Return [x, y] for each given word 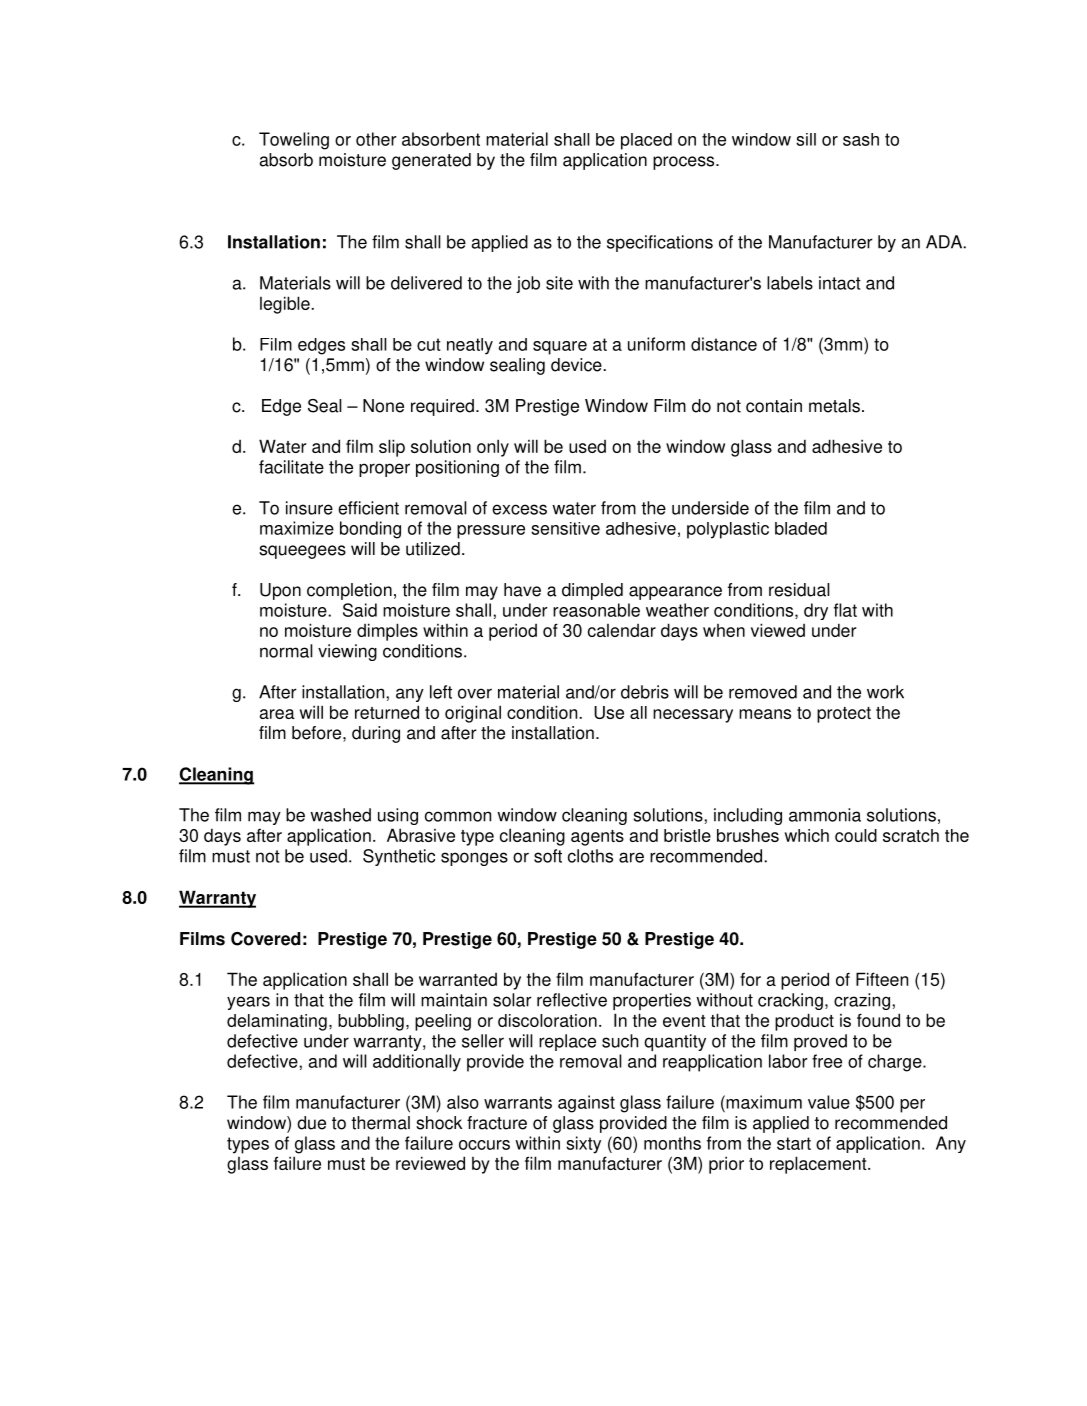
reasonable [596, 610]
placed [646, 141]
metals [834, 406]
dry [816, 611]
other [376, 139]
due [311, 1123]
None [383, 406]
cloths [590, 856]
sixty [583, 1145]
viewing [347, 652]
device [577, 365]
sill [806, 139]
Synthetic [399, 857]
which [807, 835]
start [794, 1143]
